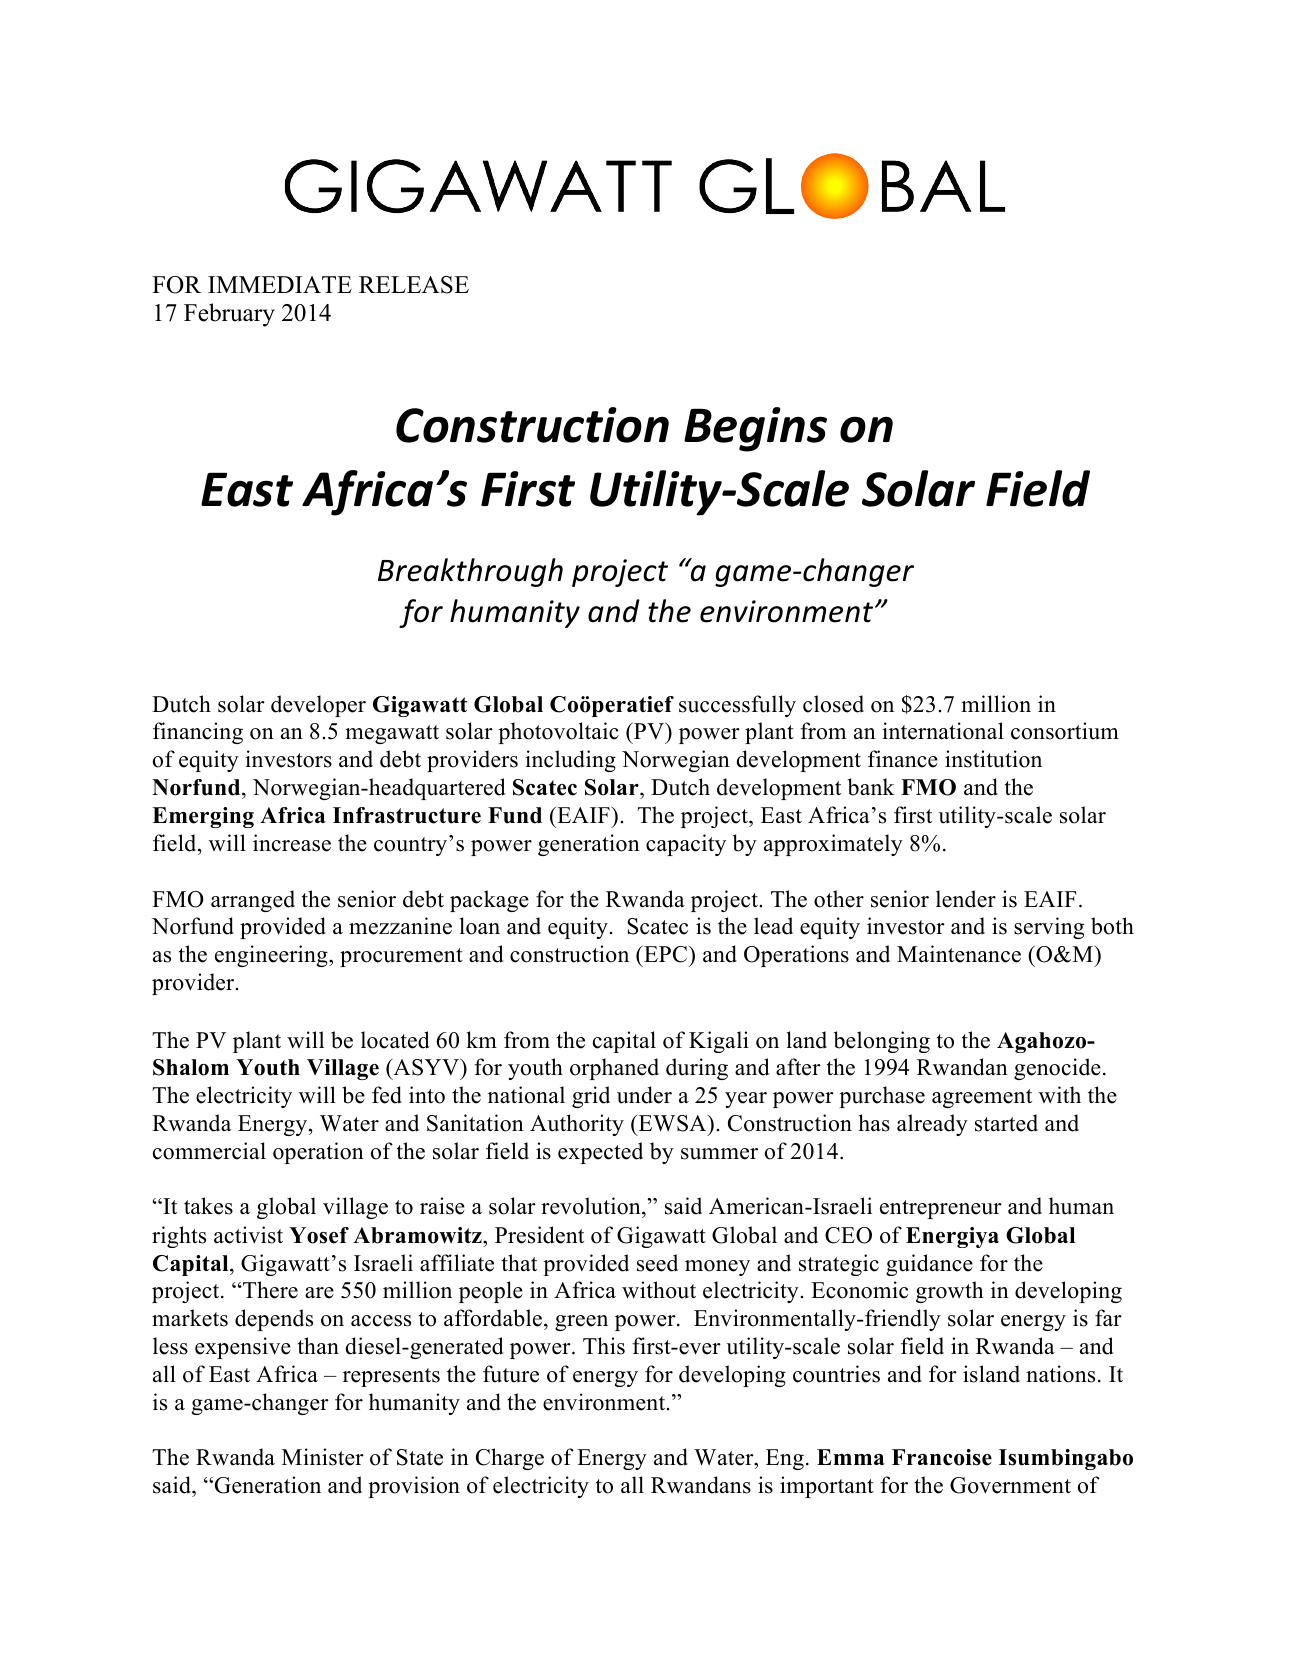 The height and width of the screenshot is (1668, 1289). What do you see at coordinates (229, 315) in the screenshot?
I see `February` at bounding box center [229, 315].
